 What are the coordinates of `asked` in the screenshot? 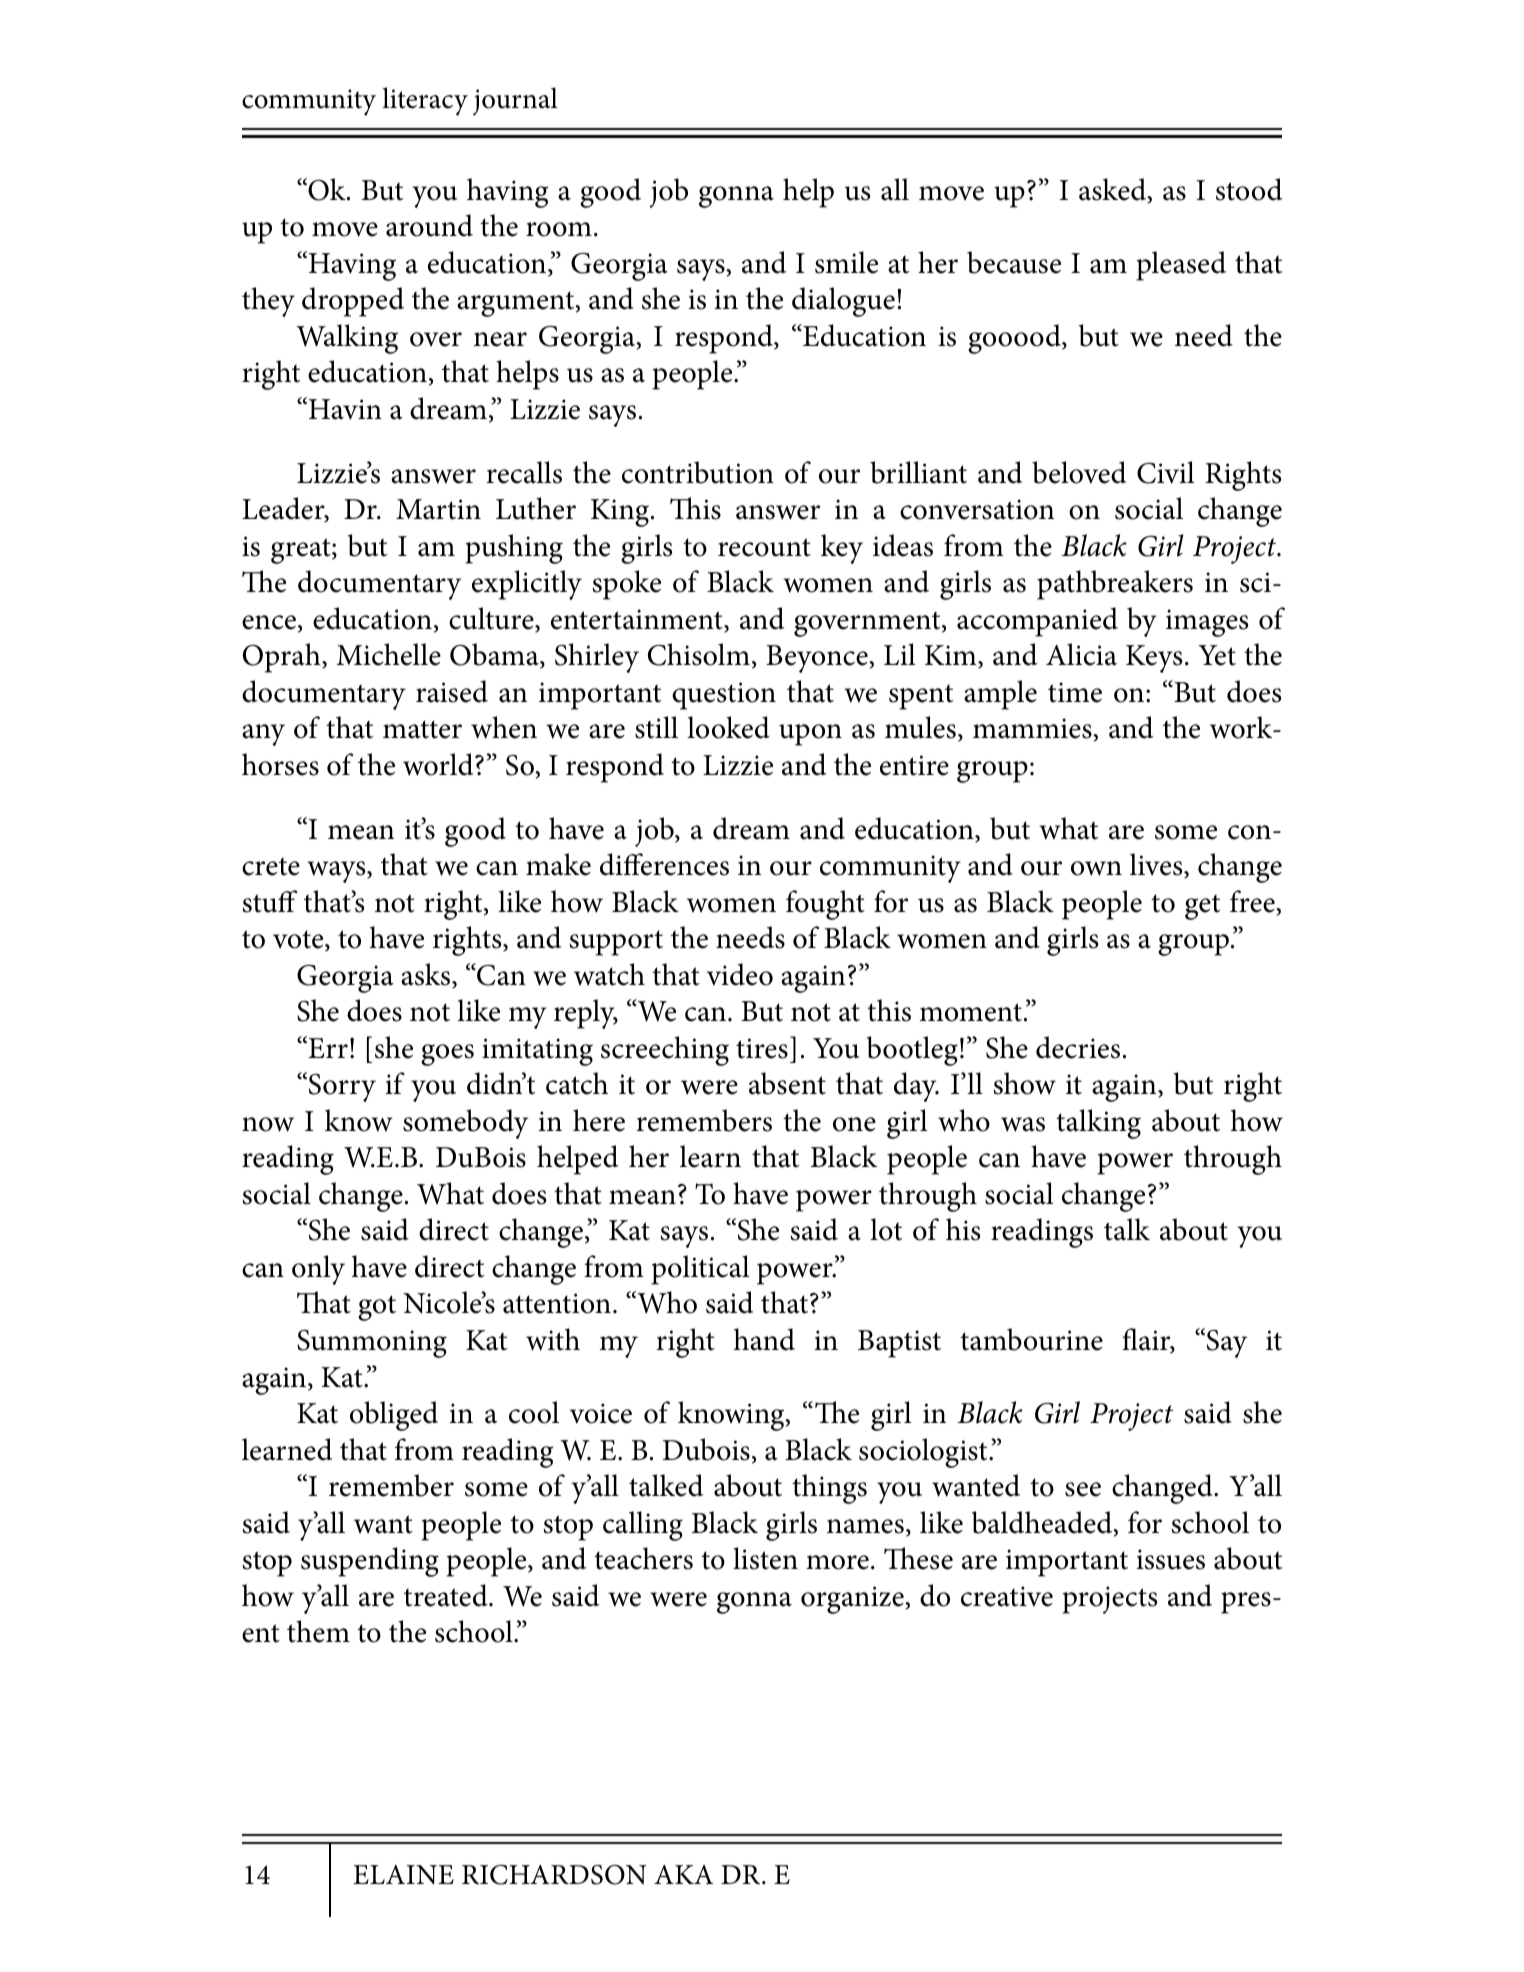 It's located at (1114, 190).
